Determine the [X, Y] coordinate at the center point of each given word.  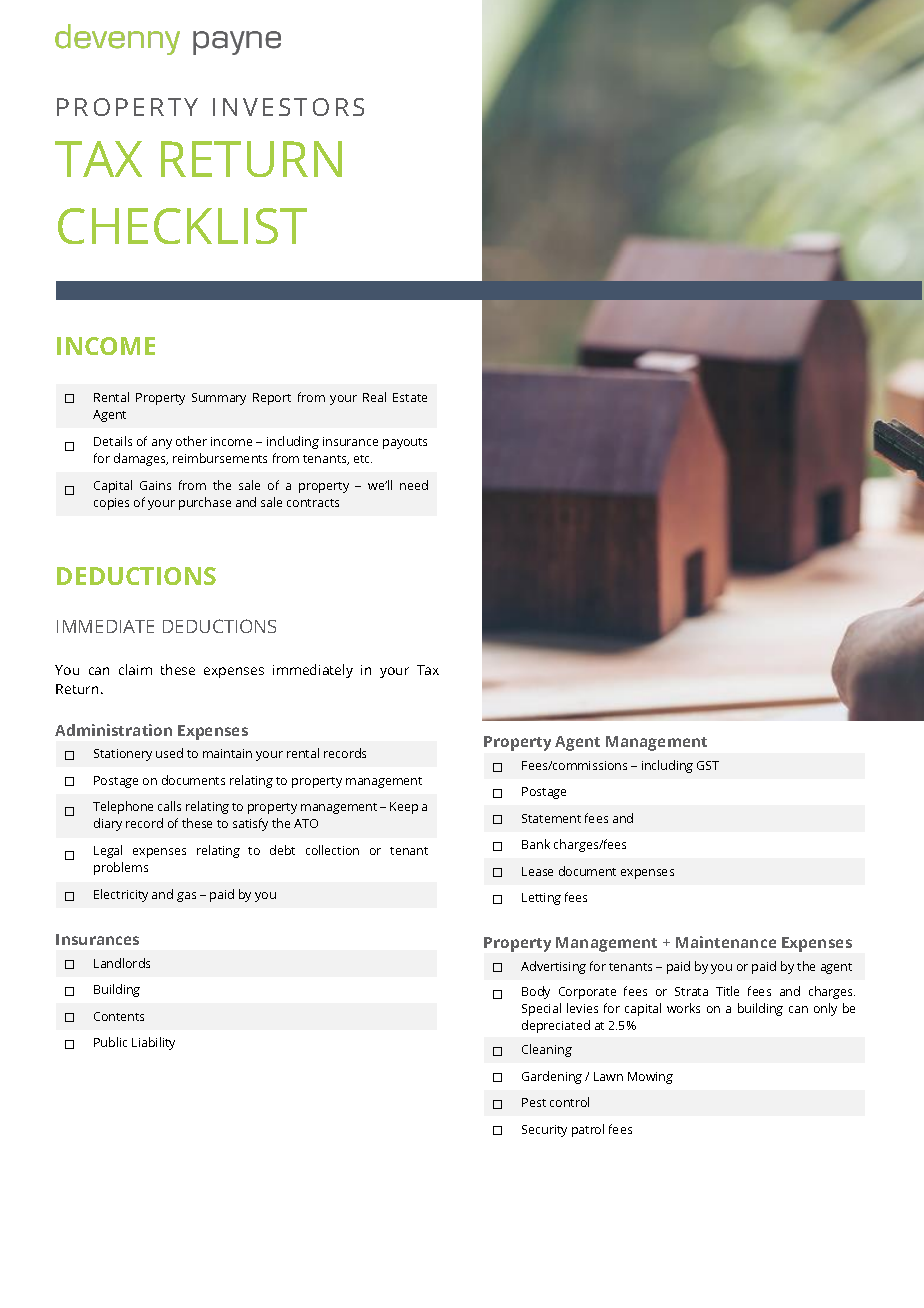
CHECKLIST [182, 226]
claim [135, 669]
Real [374, 397]
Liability [153, 1043]
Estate [410, 397]
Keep [404, 808]
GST [708, 765]
